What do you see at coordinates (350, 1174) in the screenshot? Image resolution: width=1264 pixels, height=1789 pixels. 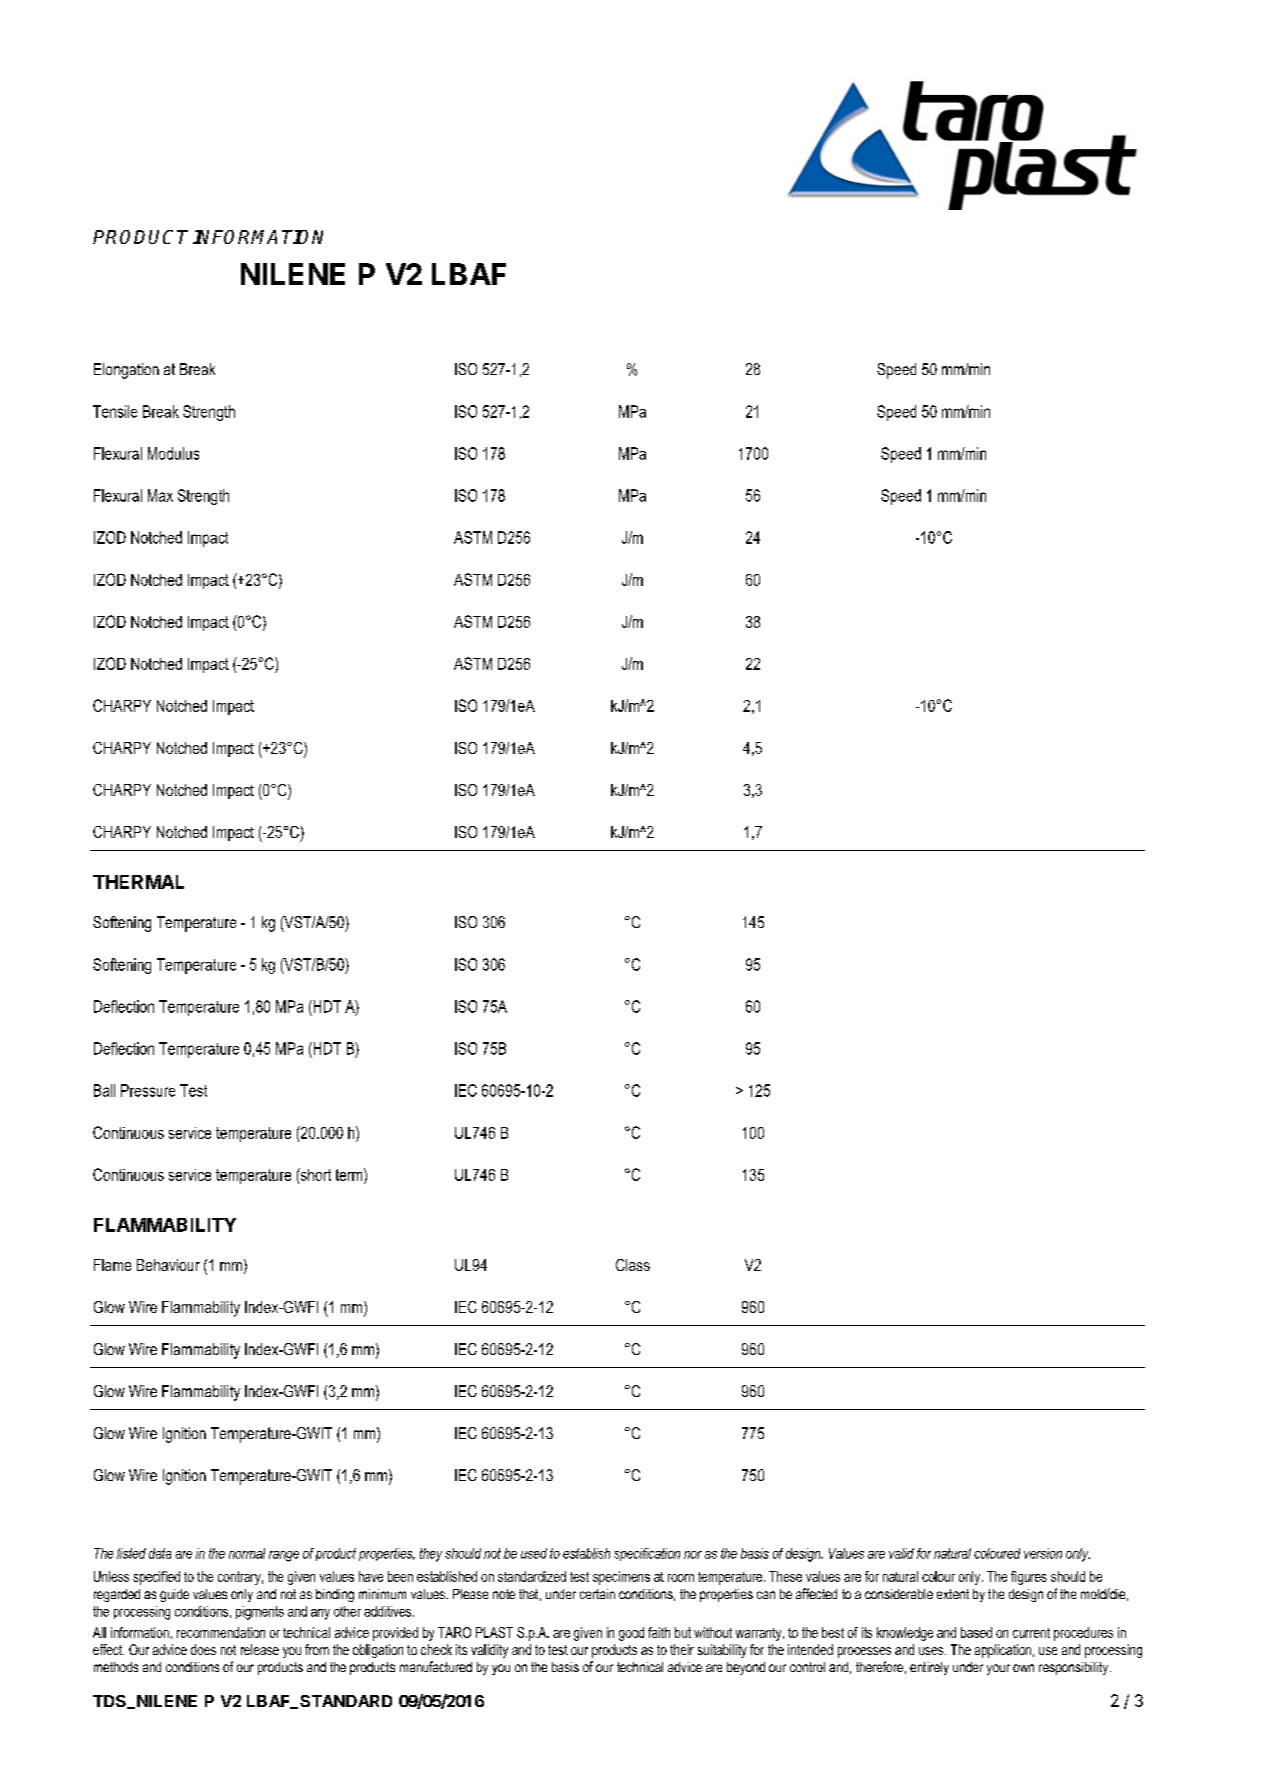 I see `term` at bounding box center [350, 1174].
